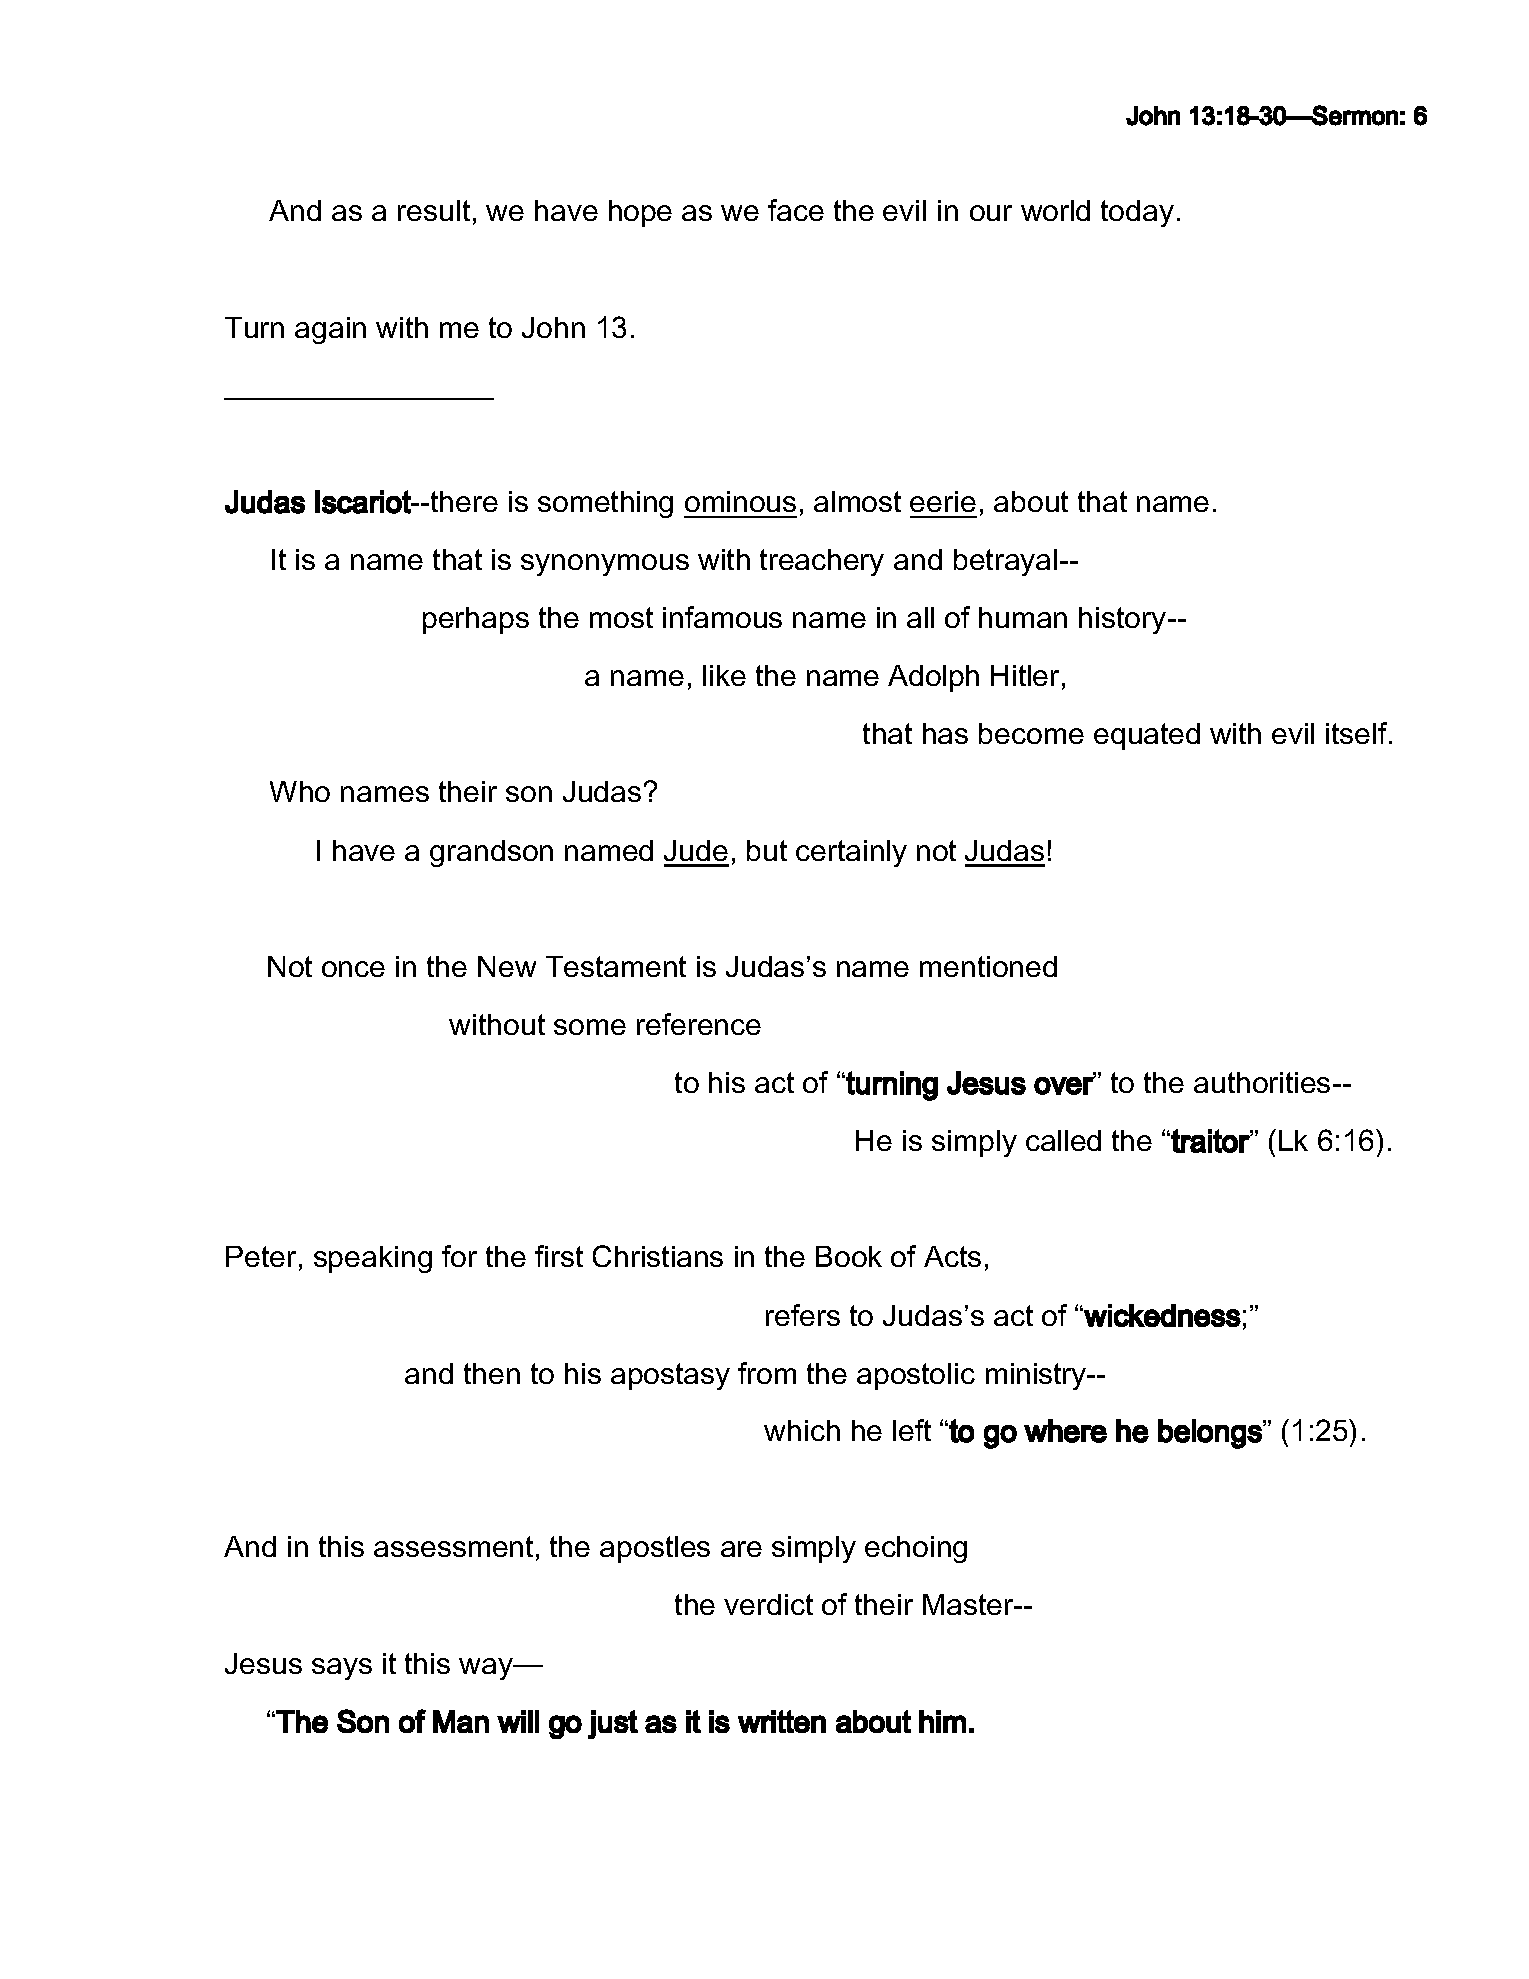 The width and height of the image is (1529, 1979). Describe the element at coordinates (1137, 213) in the image. I see `today` at that location.
